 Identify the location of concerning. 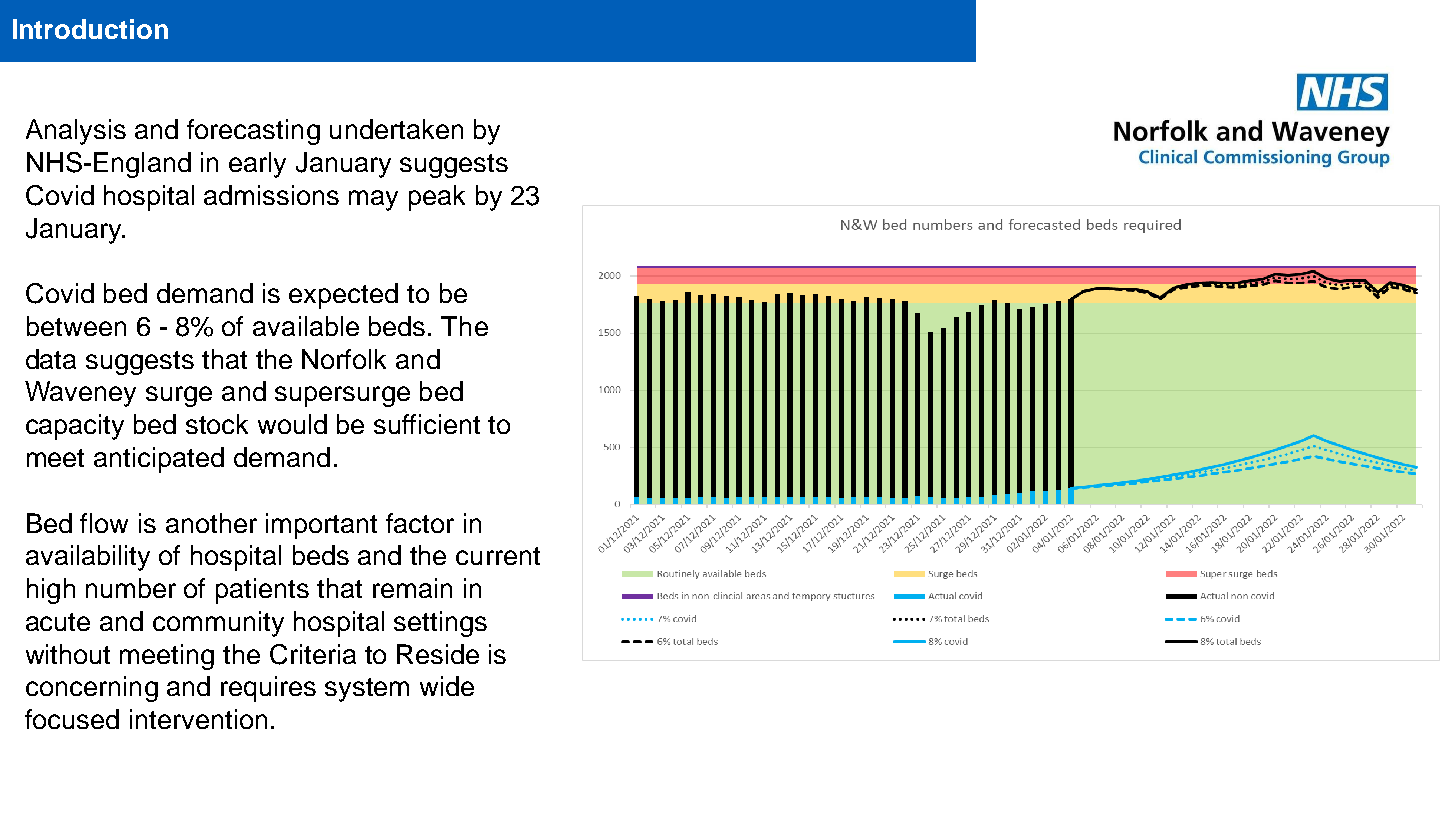
(92, 689).
